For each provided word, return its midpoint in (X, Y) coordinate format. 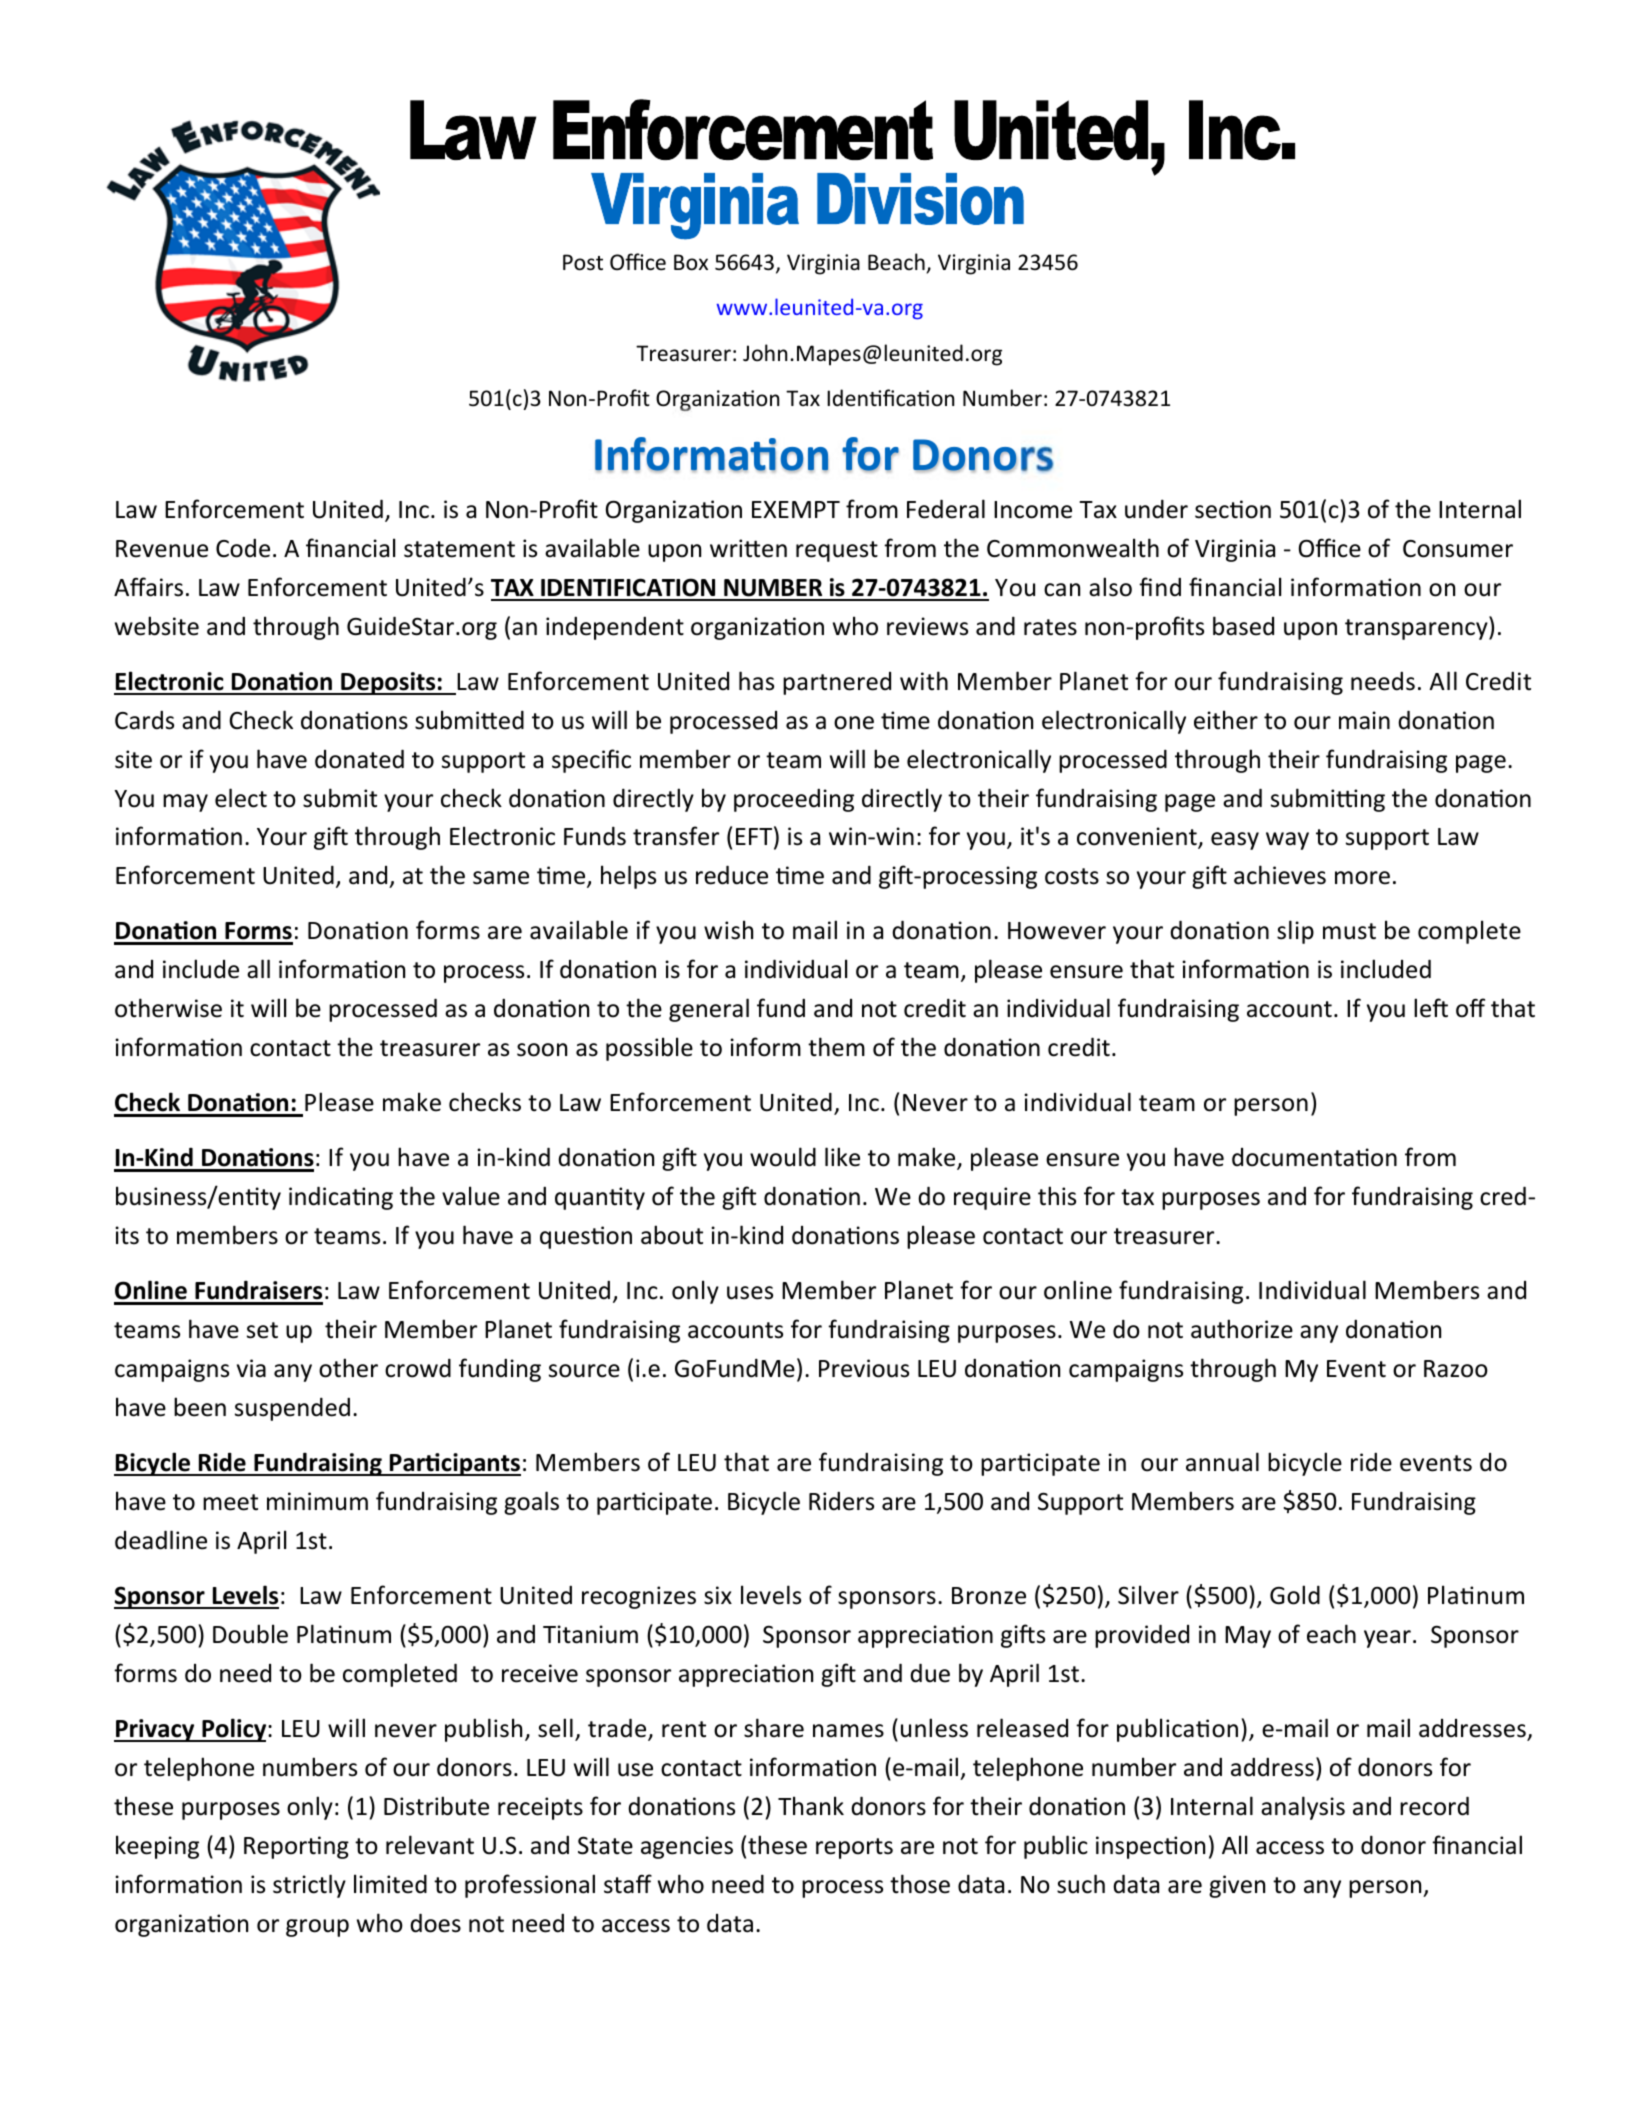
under (1156, 509)
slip (1295, 932)
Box (691, 262)
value (471, 1196)
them (836, 1047)
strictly (309, 1886)
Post (583, 262)
